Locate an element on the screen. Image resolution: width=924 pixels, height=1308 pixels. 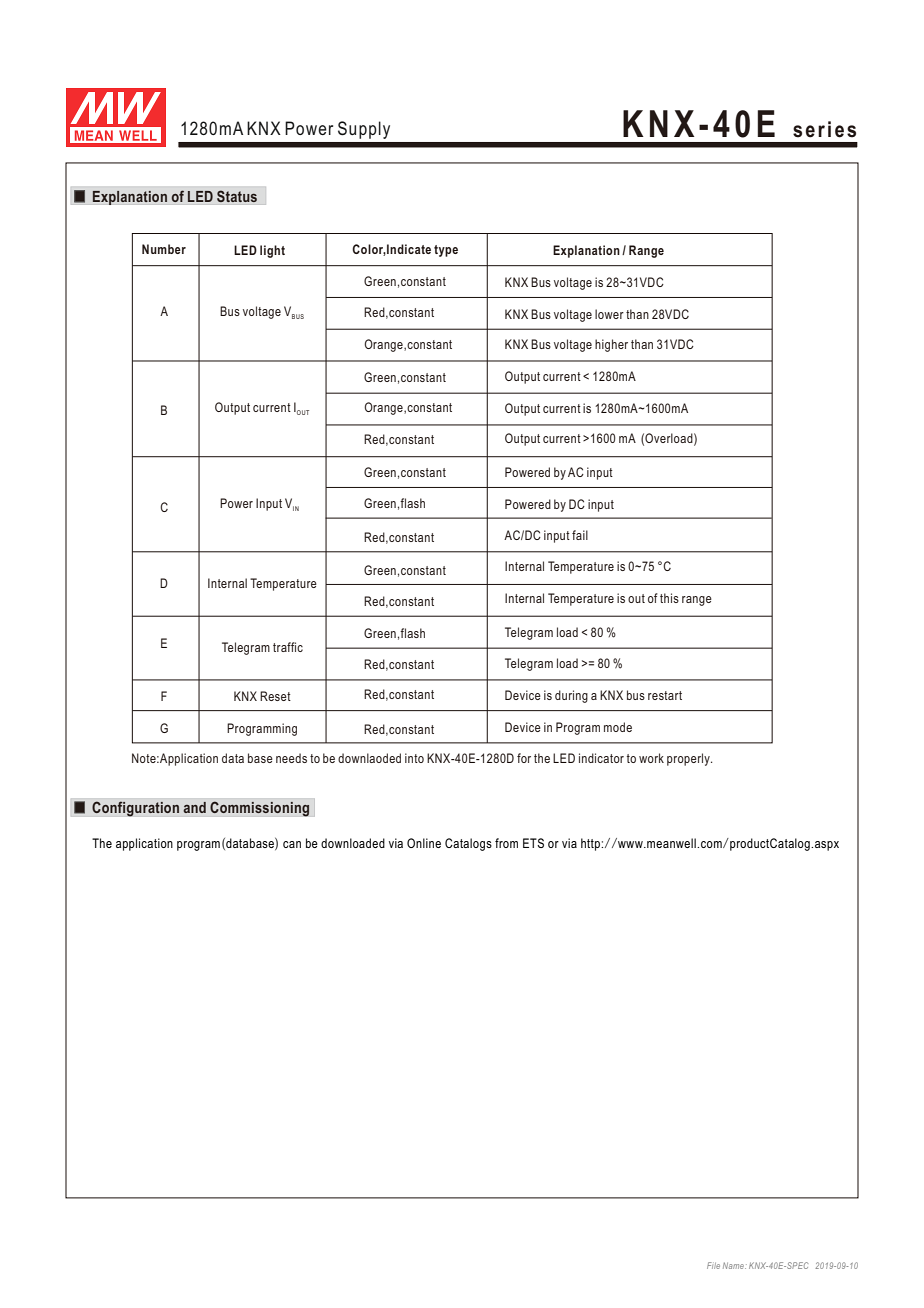
lower is located at coordinates (609, 314).
